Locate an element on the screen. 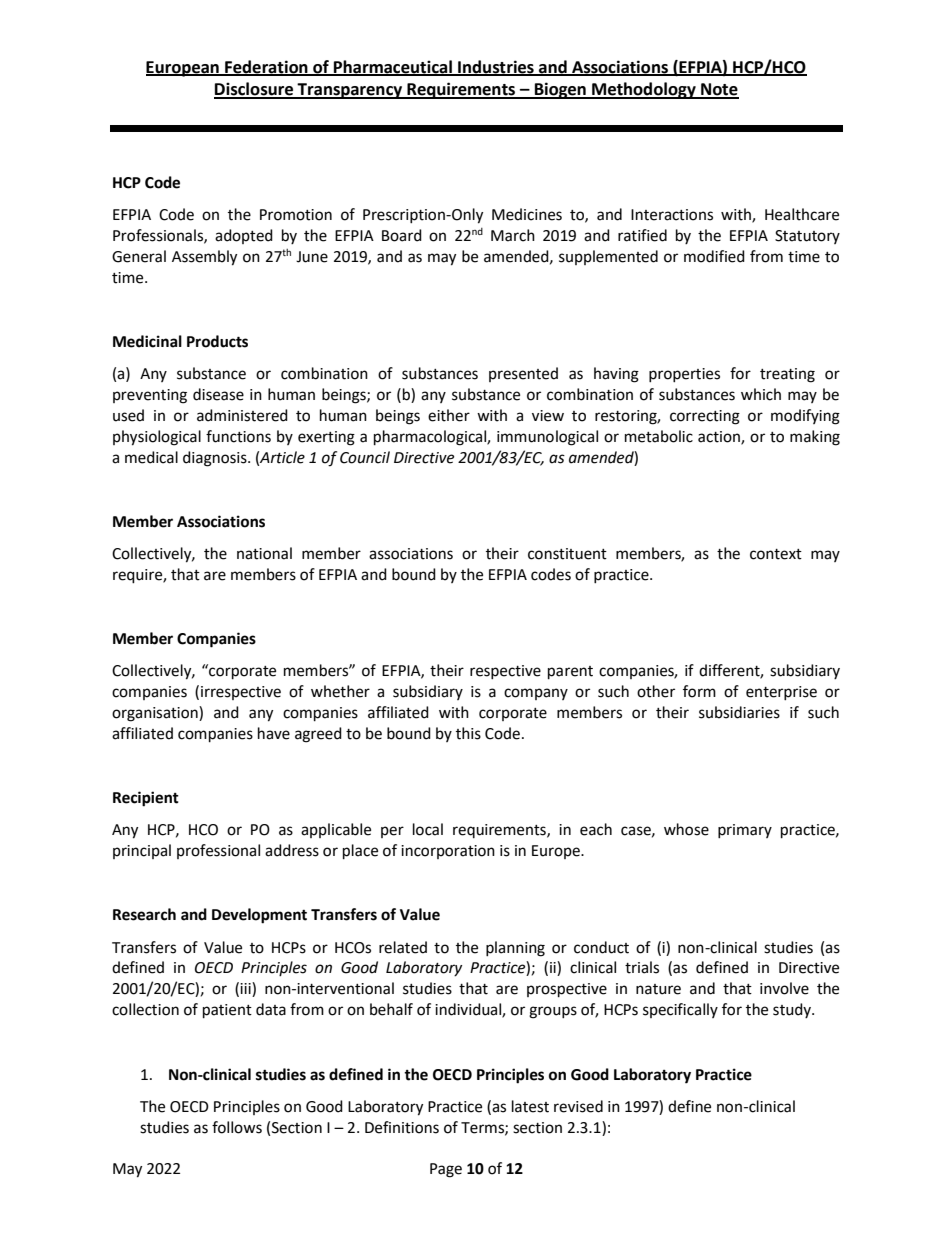 This screenshot has width=952, height=1233. Disclosure is located at coordinates (255, 90).
